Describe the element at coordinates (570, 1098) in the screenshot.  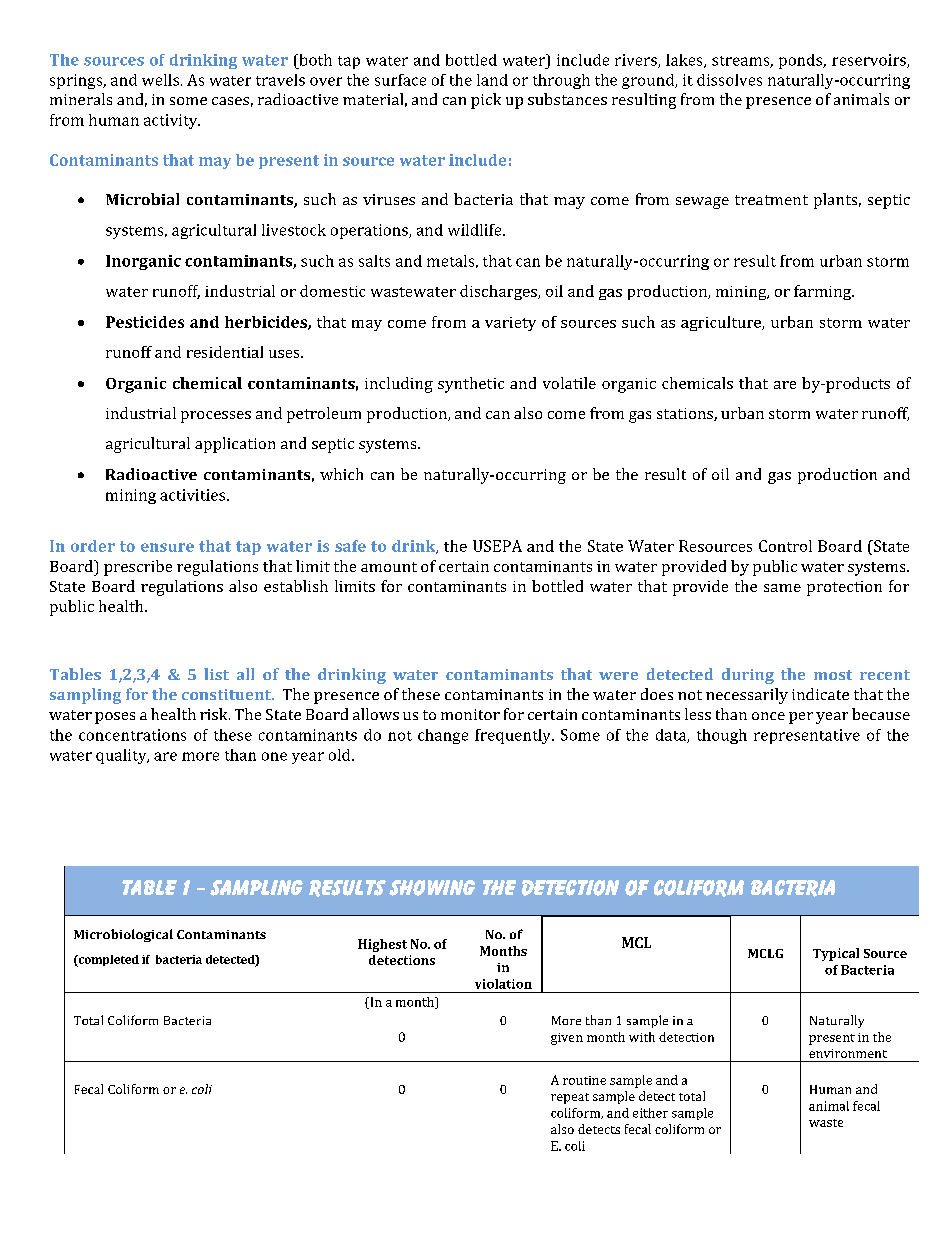
I see `repeat` at that location.
